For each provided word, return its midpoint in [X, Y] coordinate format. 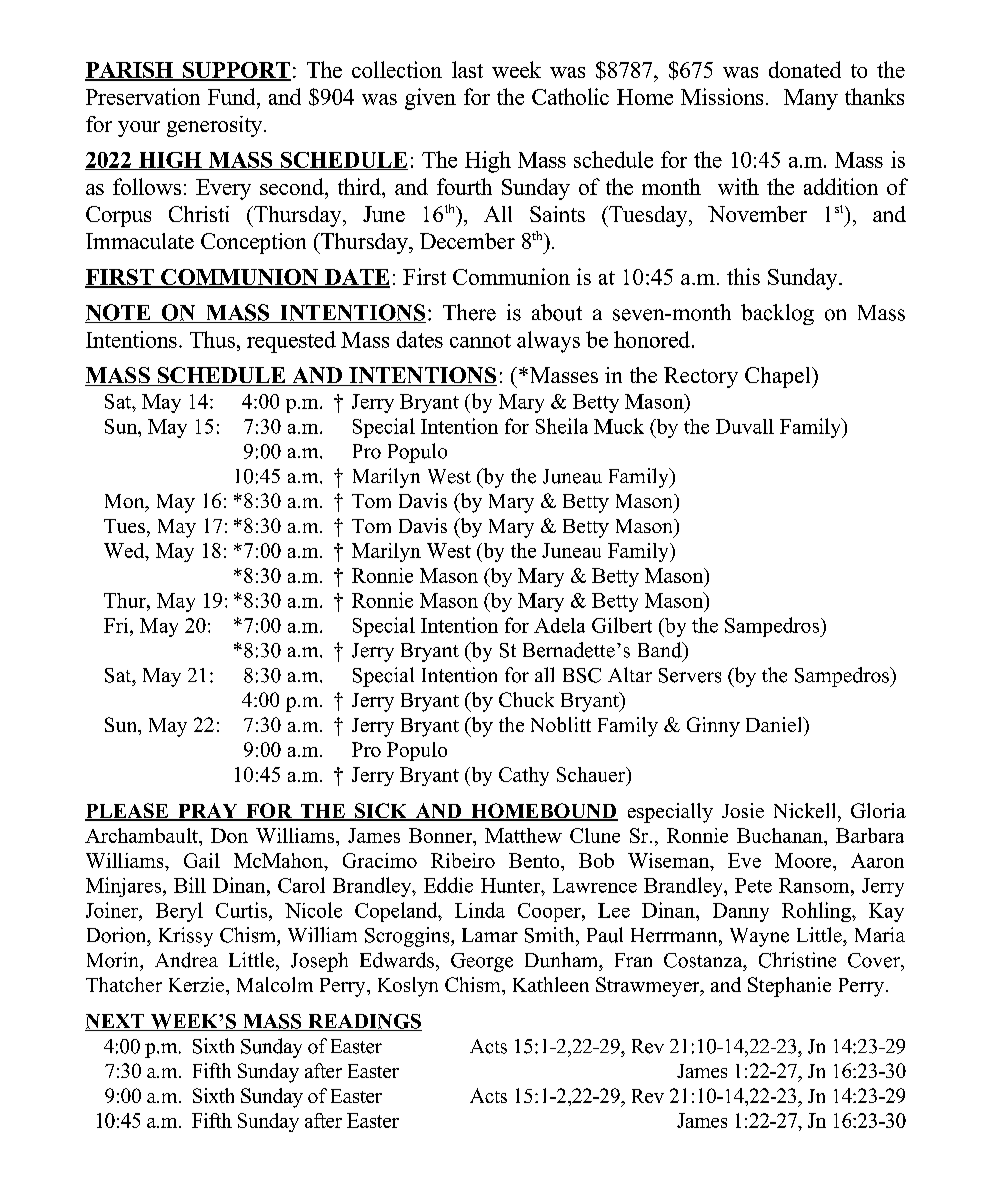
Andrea [186, 960]
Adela [559, 625]
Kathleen [551, 984]
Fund [233, 96]
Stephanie [789, 987]
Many [811, 99]
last [467, 69]
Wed [125, 552]
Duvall [745, 426]
